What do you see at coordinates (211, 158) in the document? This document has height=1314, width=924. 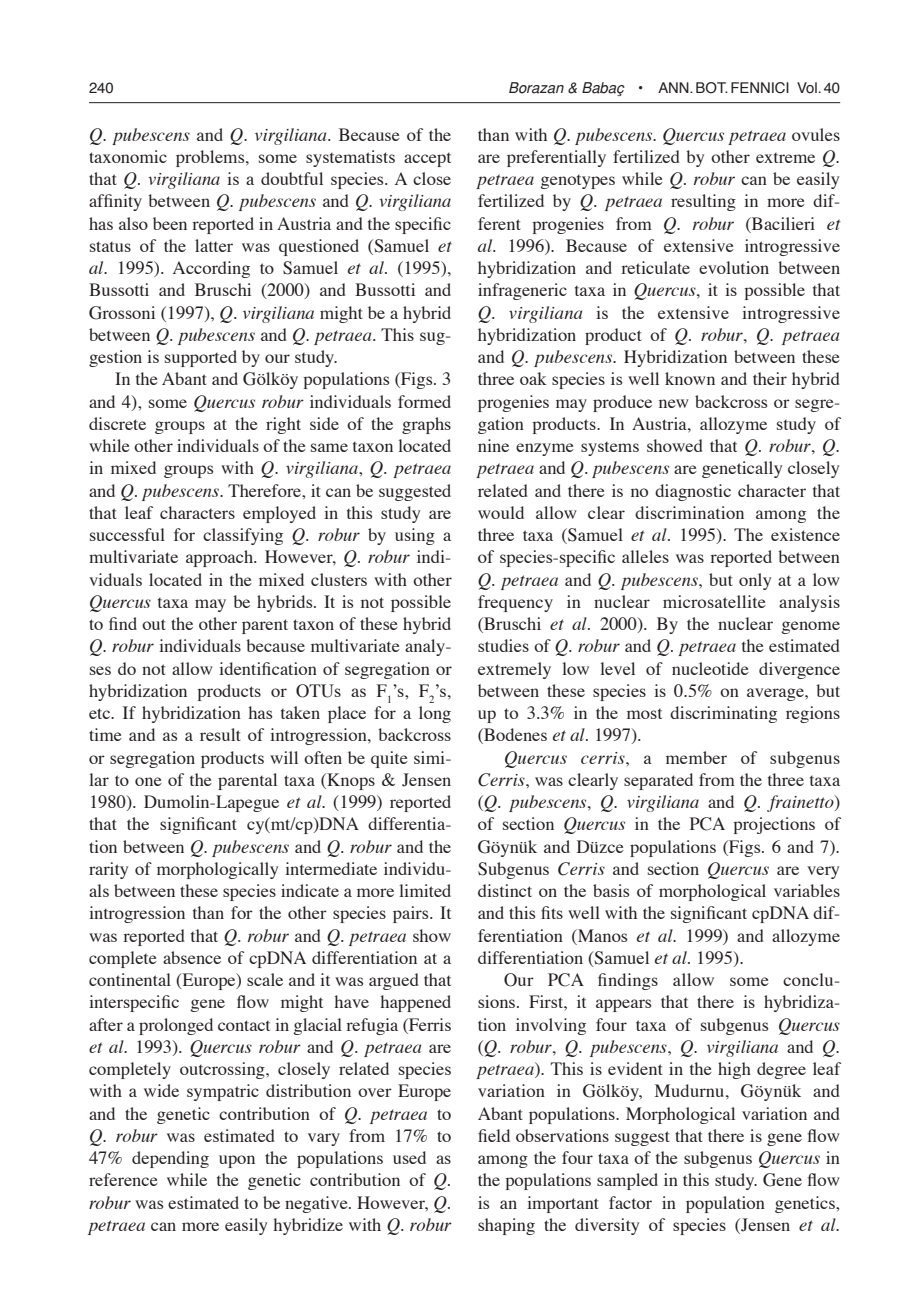 I see `problems` at bounding box center [211, 158].
